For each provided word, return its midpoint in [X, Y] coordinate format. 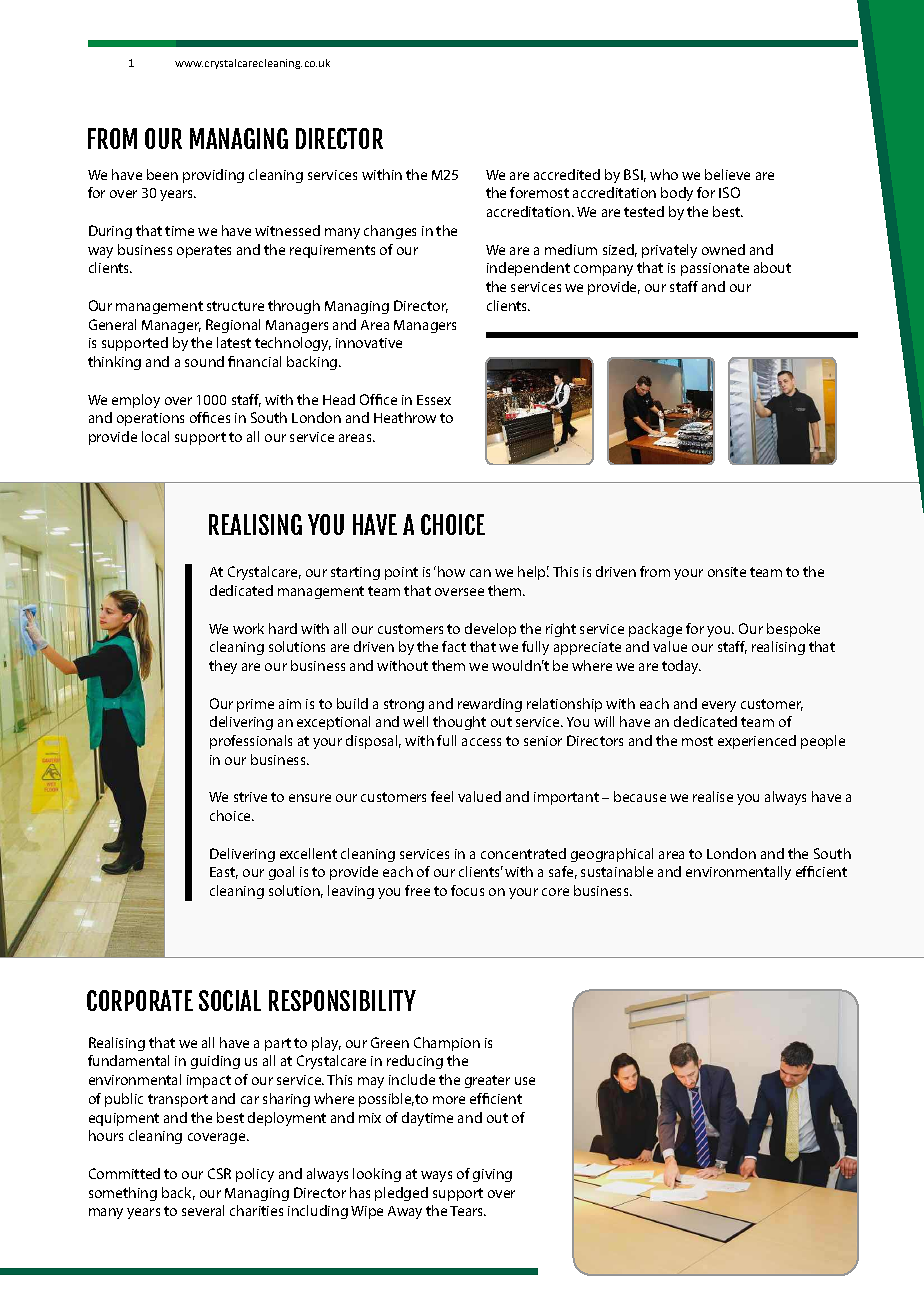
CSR [219, 1173]
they [223, 667]
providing [213, 176]
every [719, 706]
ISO [729, 192]
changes [390, 232]
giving [492, 1175]
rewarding [490, 705]
